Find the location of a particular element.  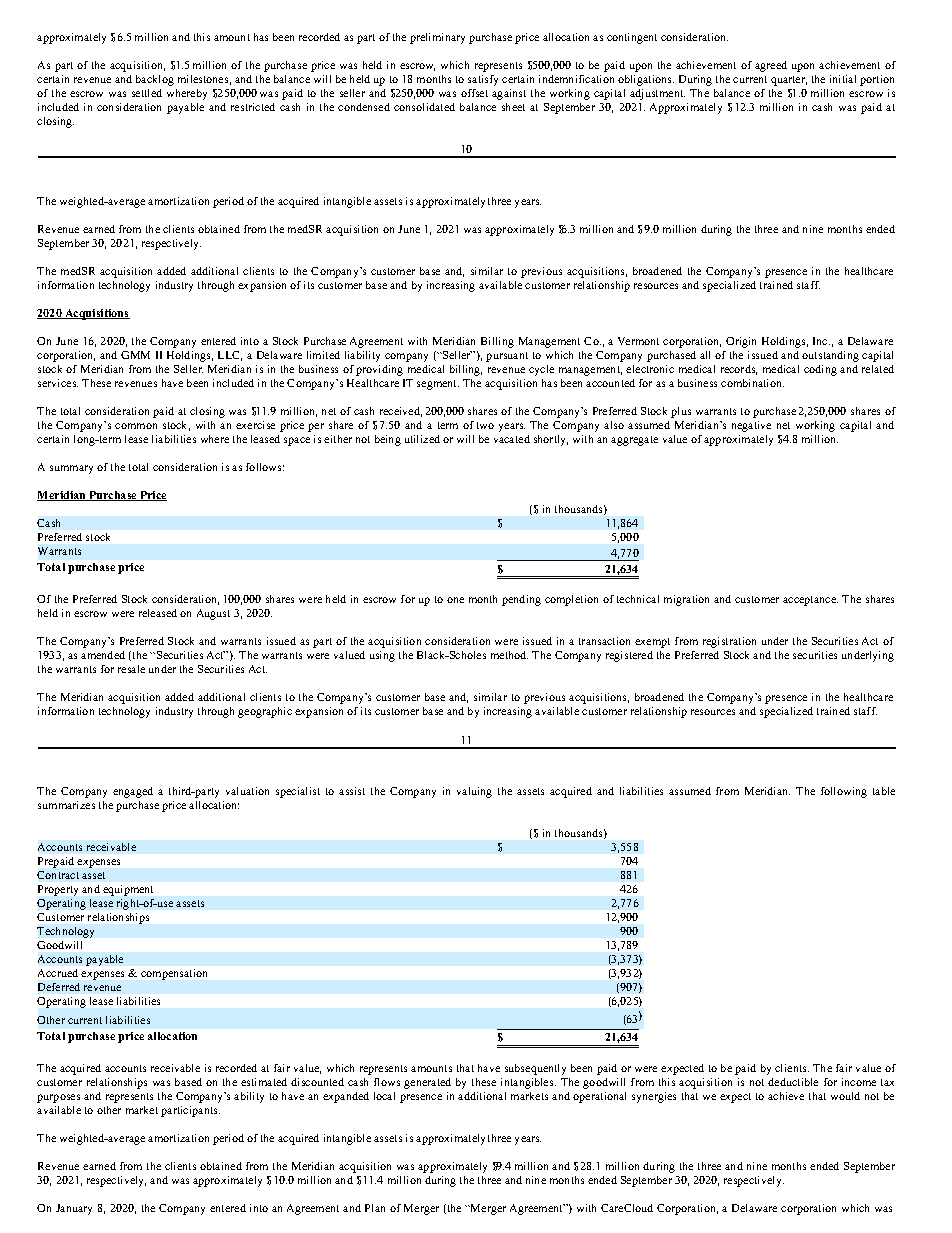

engaged is located at coordinates (133, 792).
